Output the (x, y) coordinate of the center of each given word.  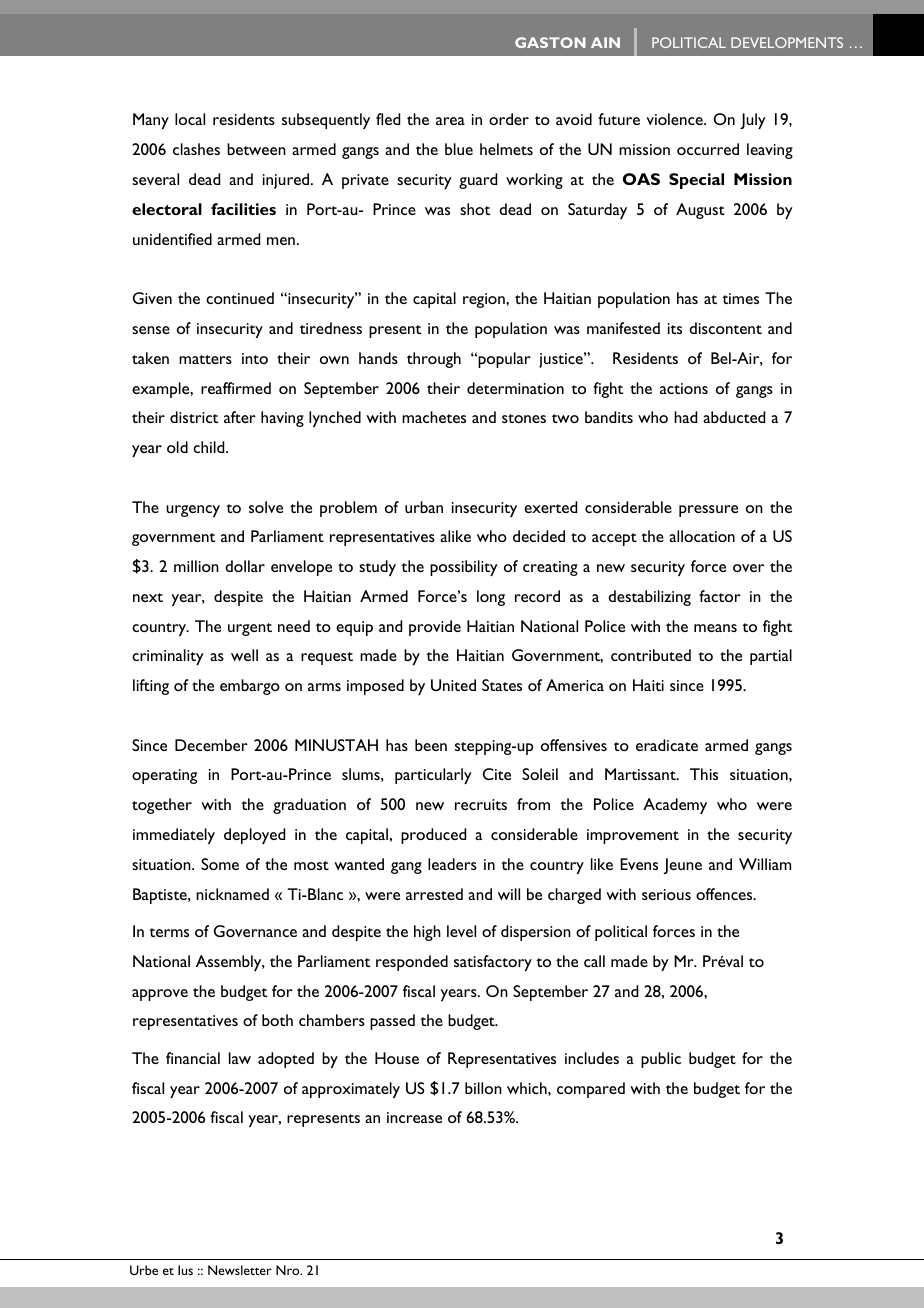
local (190, 119)
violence (675, 119)
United (453, 685)
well (244, 655)
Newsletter (240, 1270)
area (450, 121)
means (715, 628)
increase (414, 1117)
